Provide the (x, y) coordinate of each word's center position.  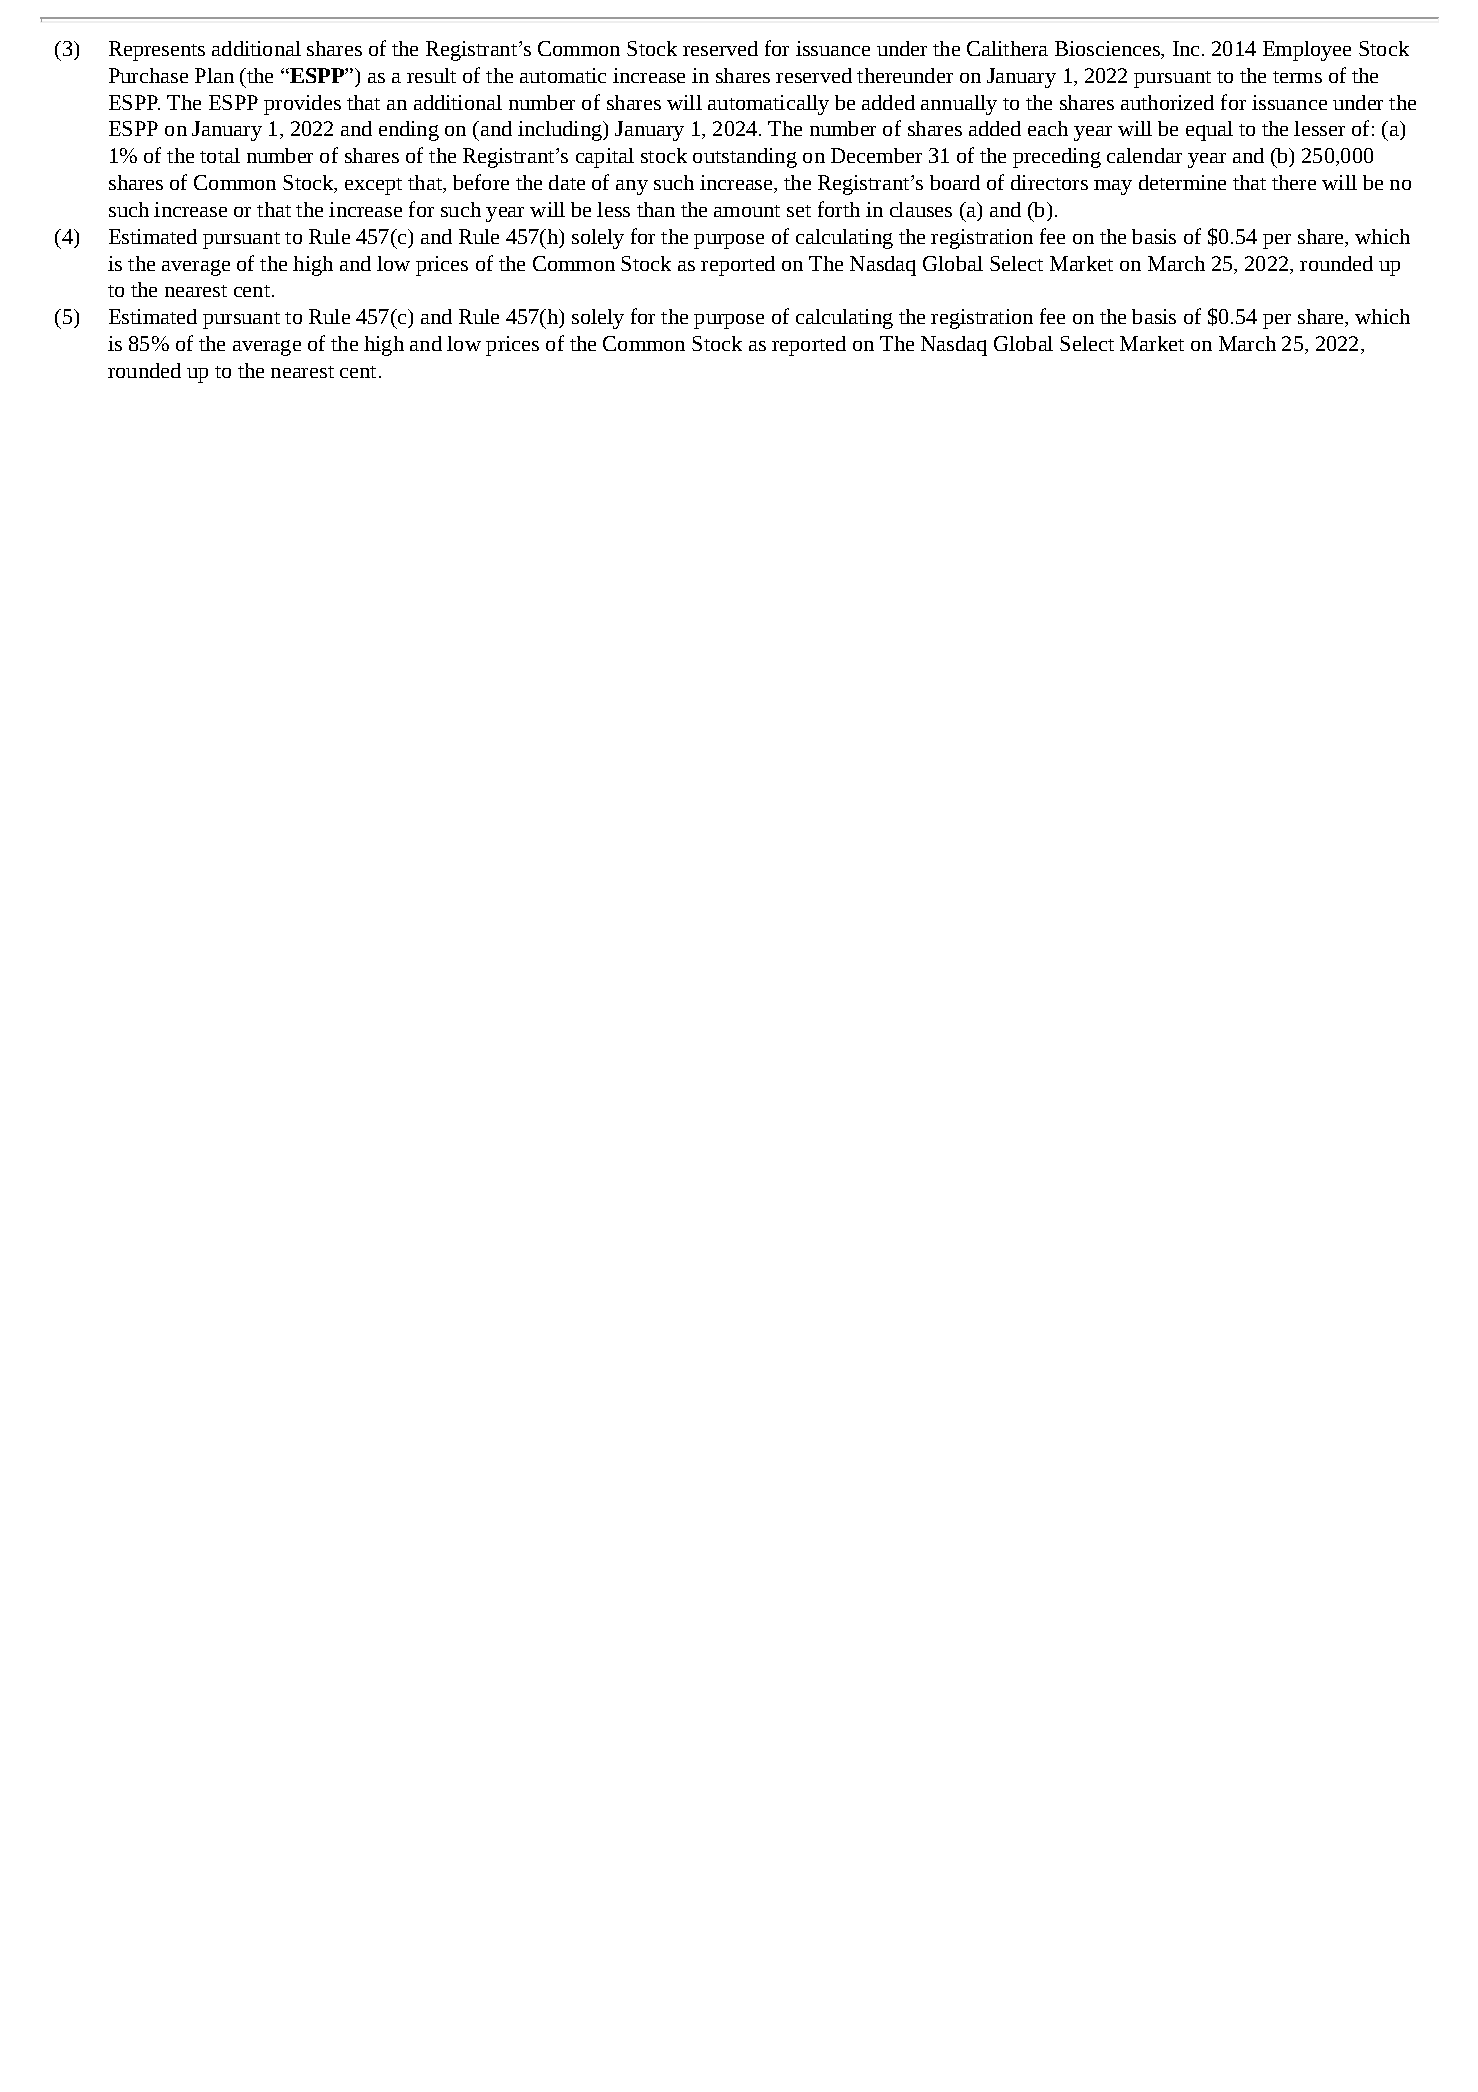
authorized (1167, 102)
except (373, 186)
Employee (1307, 51)
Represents (157, 51)
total (220, 155)
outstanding (745, 158)
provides (302, 105)
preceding (1057, 158)
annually (959, 105)
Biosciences (1108, 50)
